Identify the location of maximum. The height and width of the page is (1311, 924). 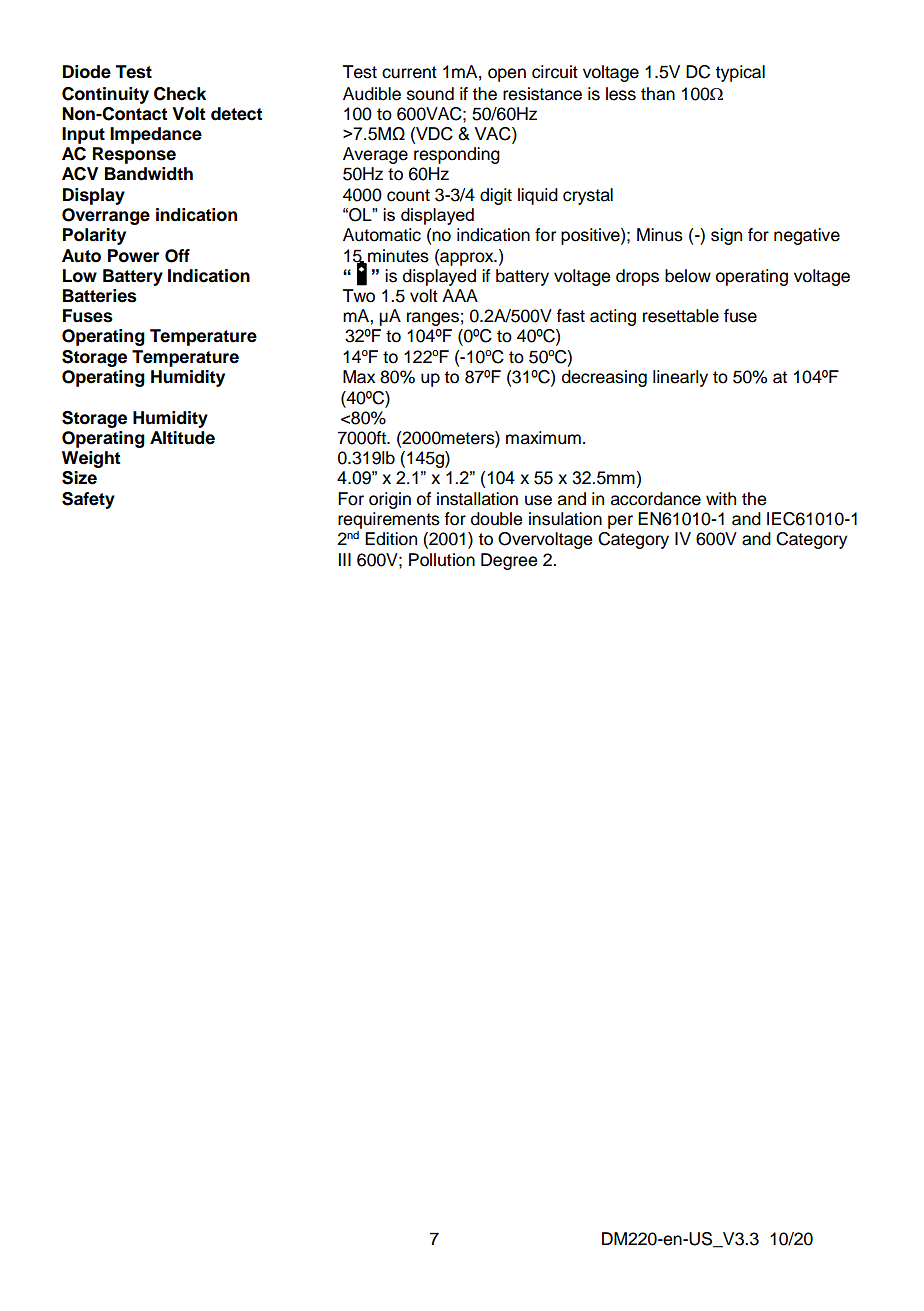
(543, 438).
